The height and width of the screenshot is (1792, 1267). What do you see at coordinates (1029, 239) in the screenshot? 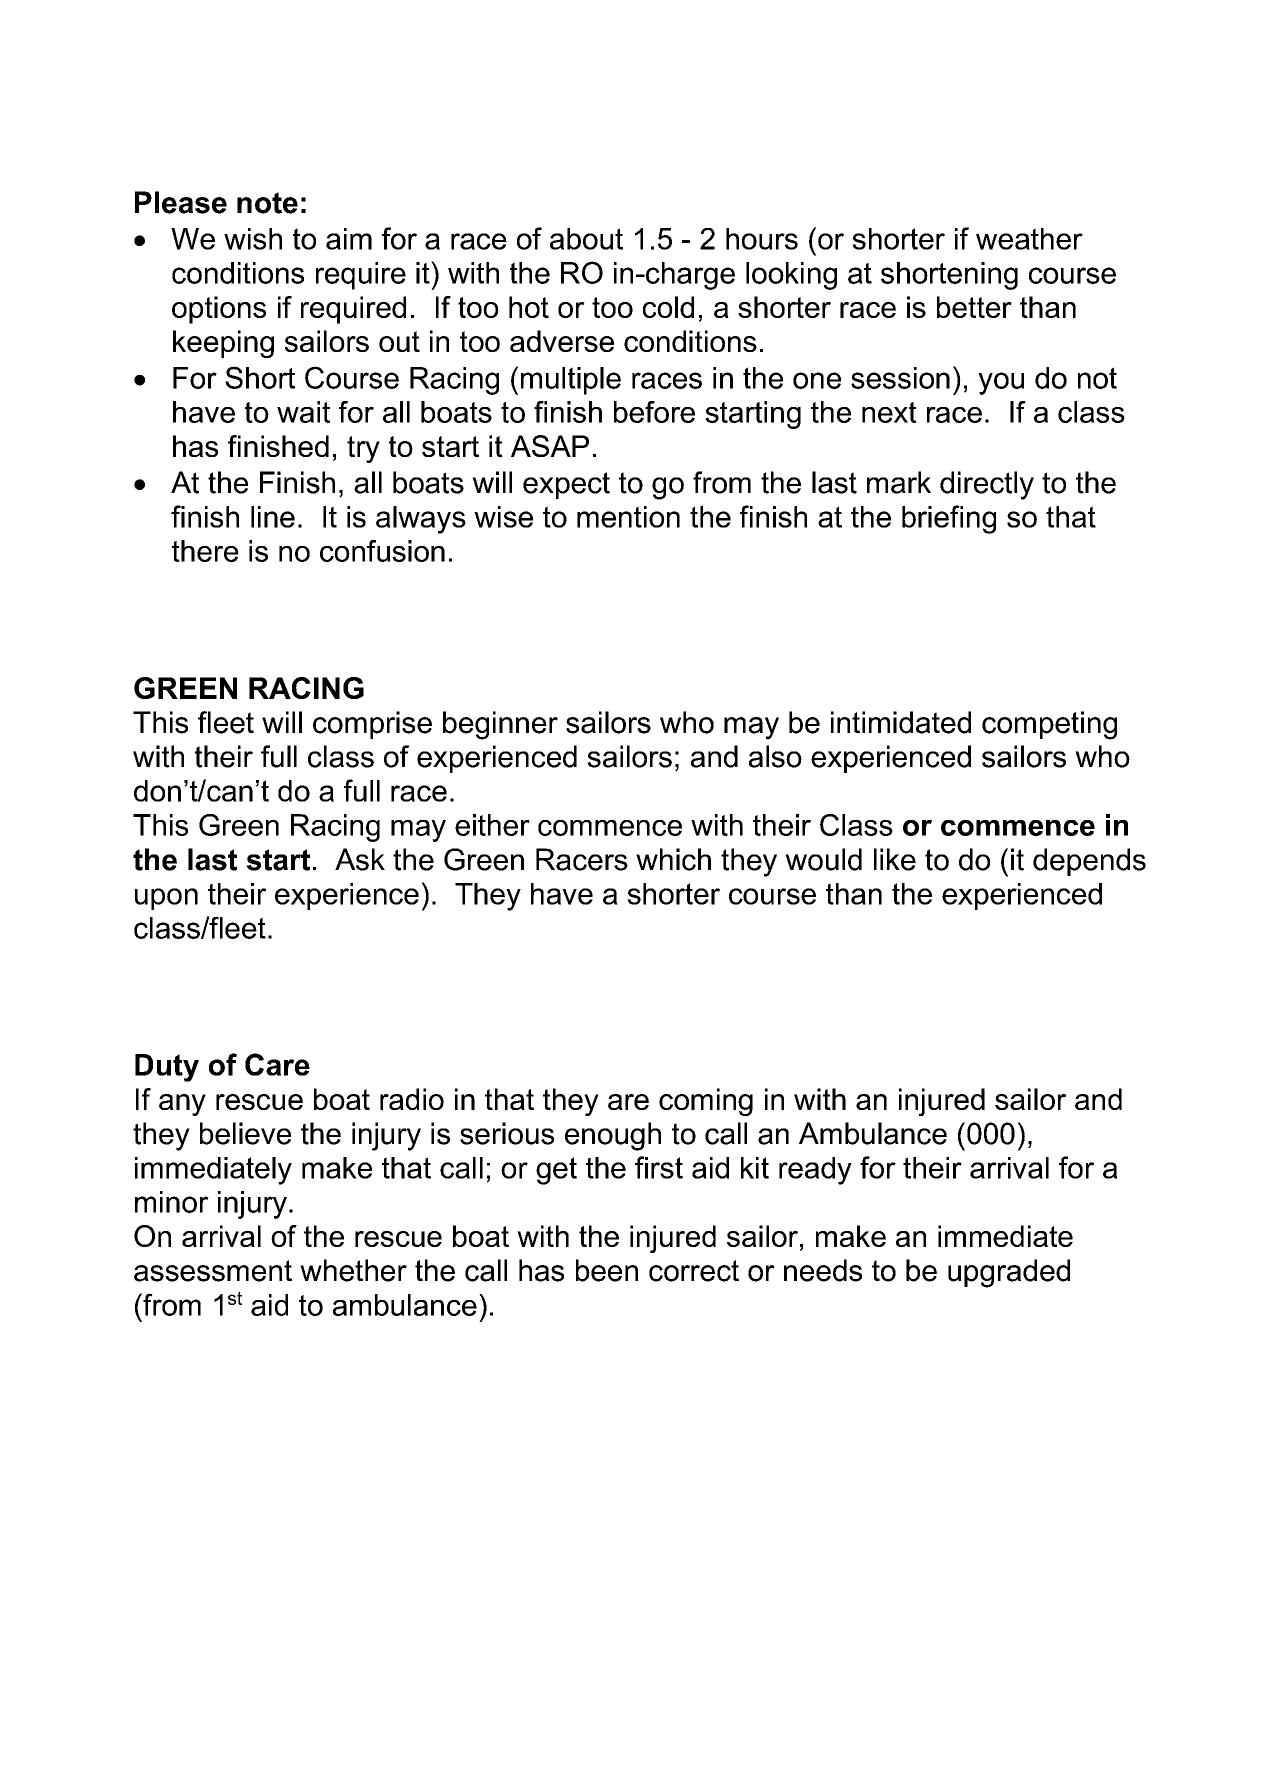
I see `weather` at bounding box center [1029, 239].
